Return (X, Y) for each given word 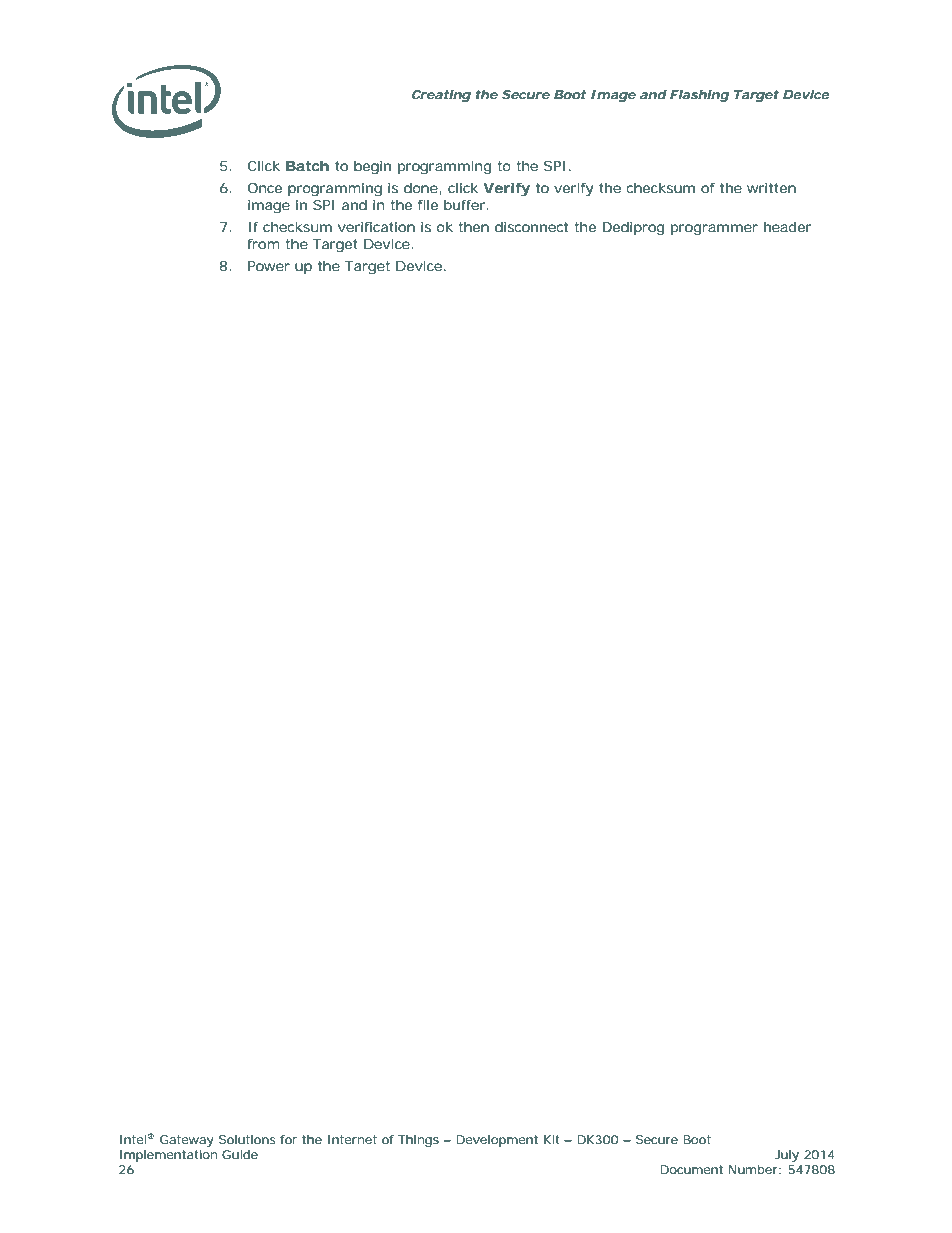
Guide (240, 1154)
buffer (465, 205)
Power (269, 266)
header (788, 227)
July (787, 1156)
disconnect (531, 227)
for (288, 1139)
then (474, 227)
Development (497, 1141)
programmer (714, 230)
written (771, 188)
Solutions (247, 1139)
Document (691, 1169)
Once (265, 188)
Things (418, 1141)
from (264, 244)
